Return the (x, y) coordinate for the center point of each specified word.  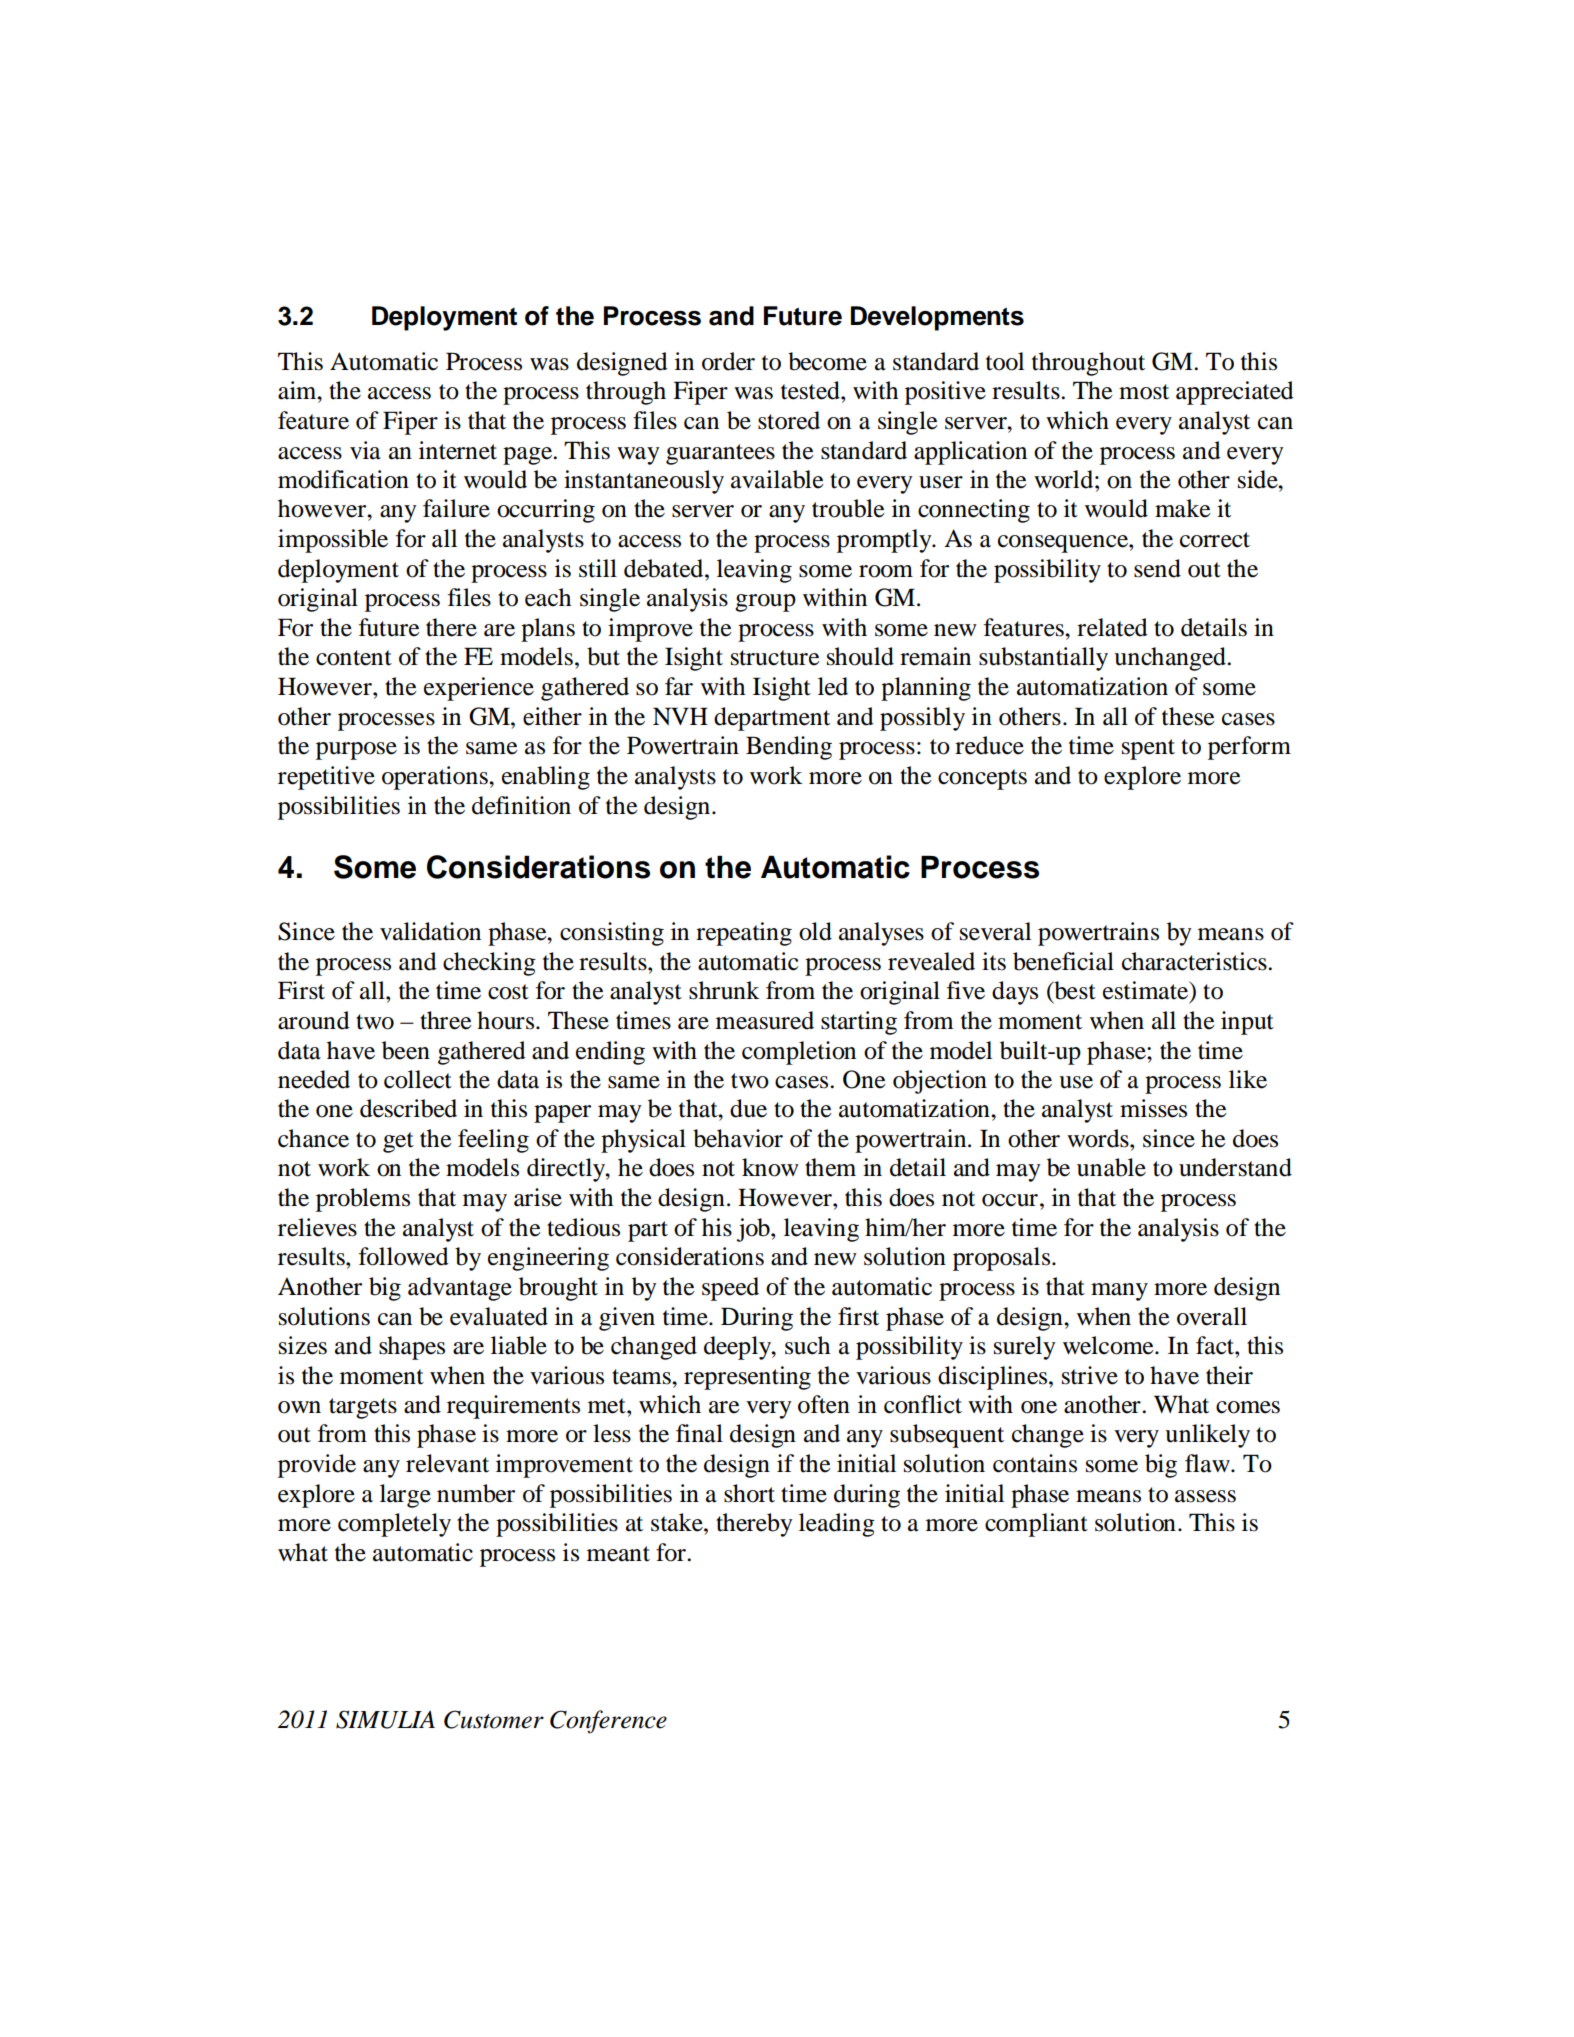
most (1144, 392)
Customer (494, 1719)
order (728, 361)
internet (458, 450)
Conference (608, 1722)
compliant (1036, 1525)
